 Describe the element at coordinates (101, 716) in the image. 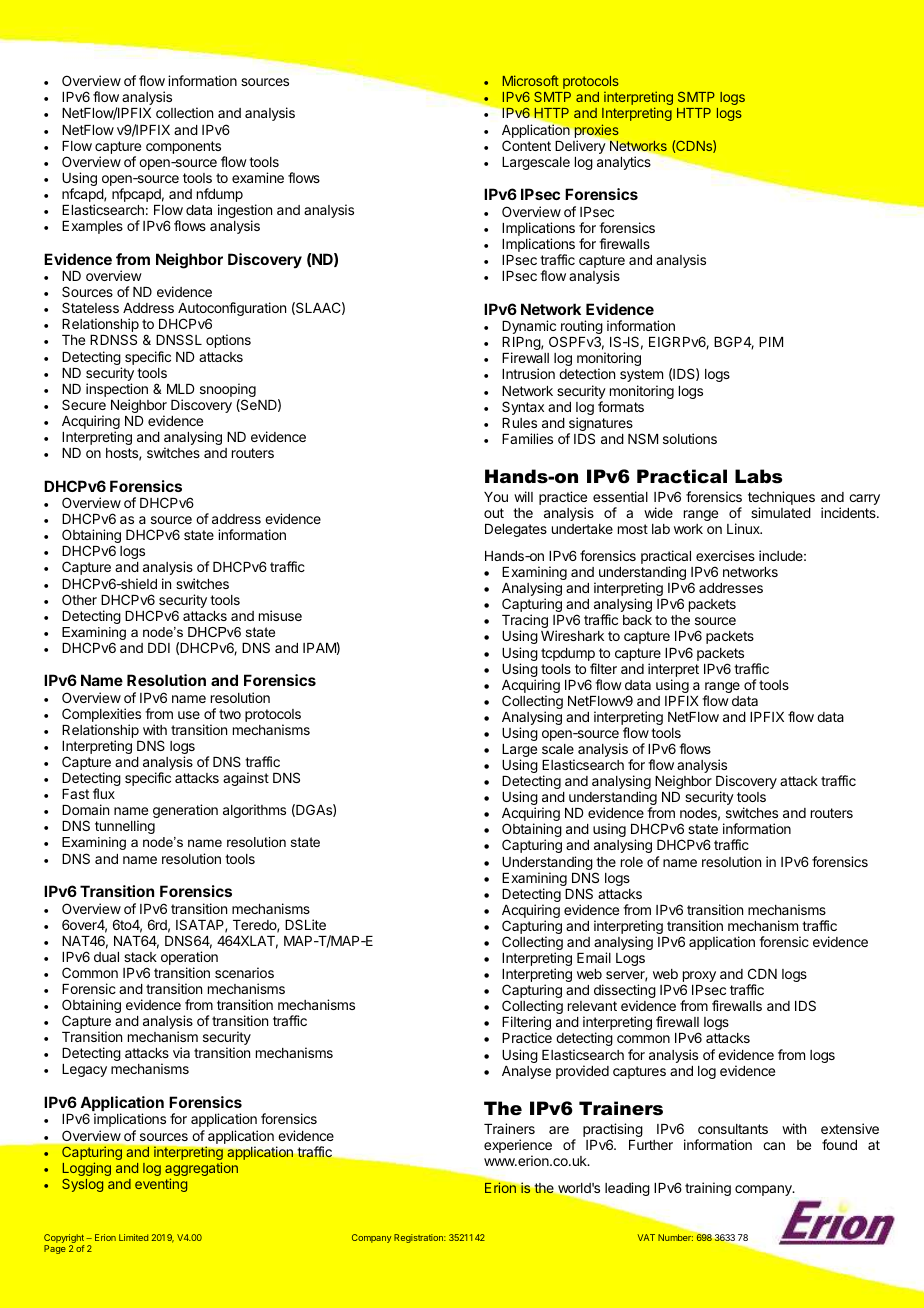

I see `Complexities` at that location.
